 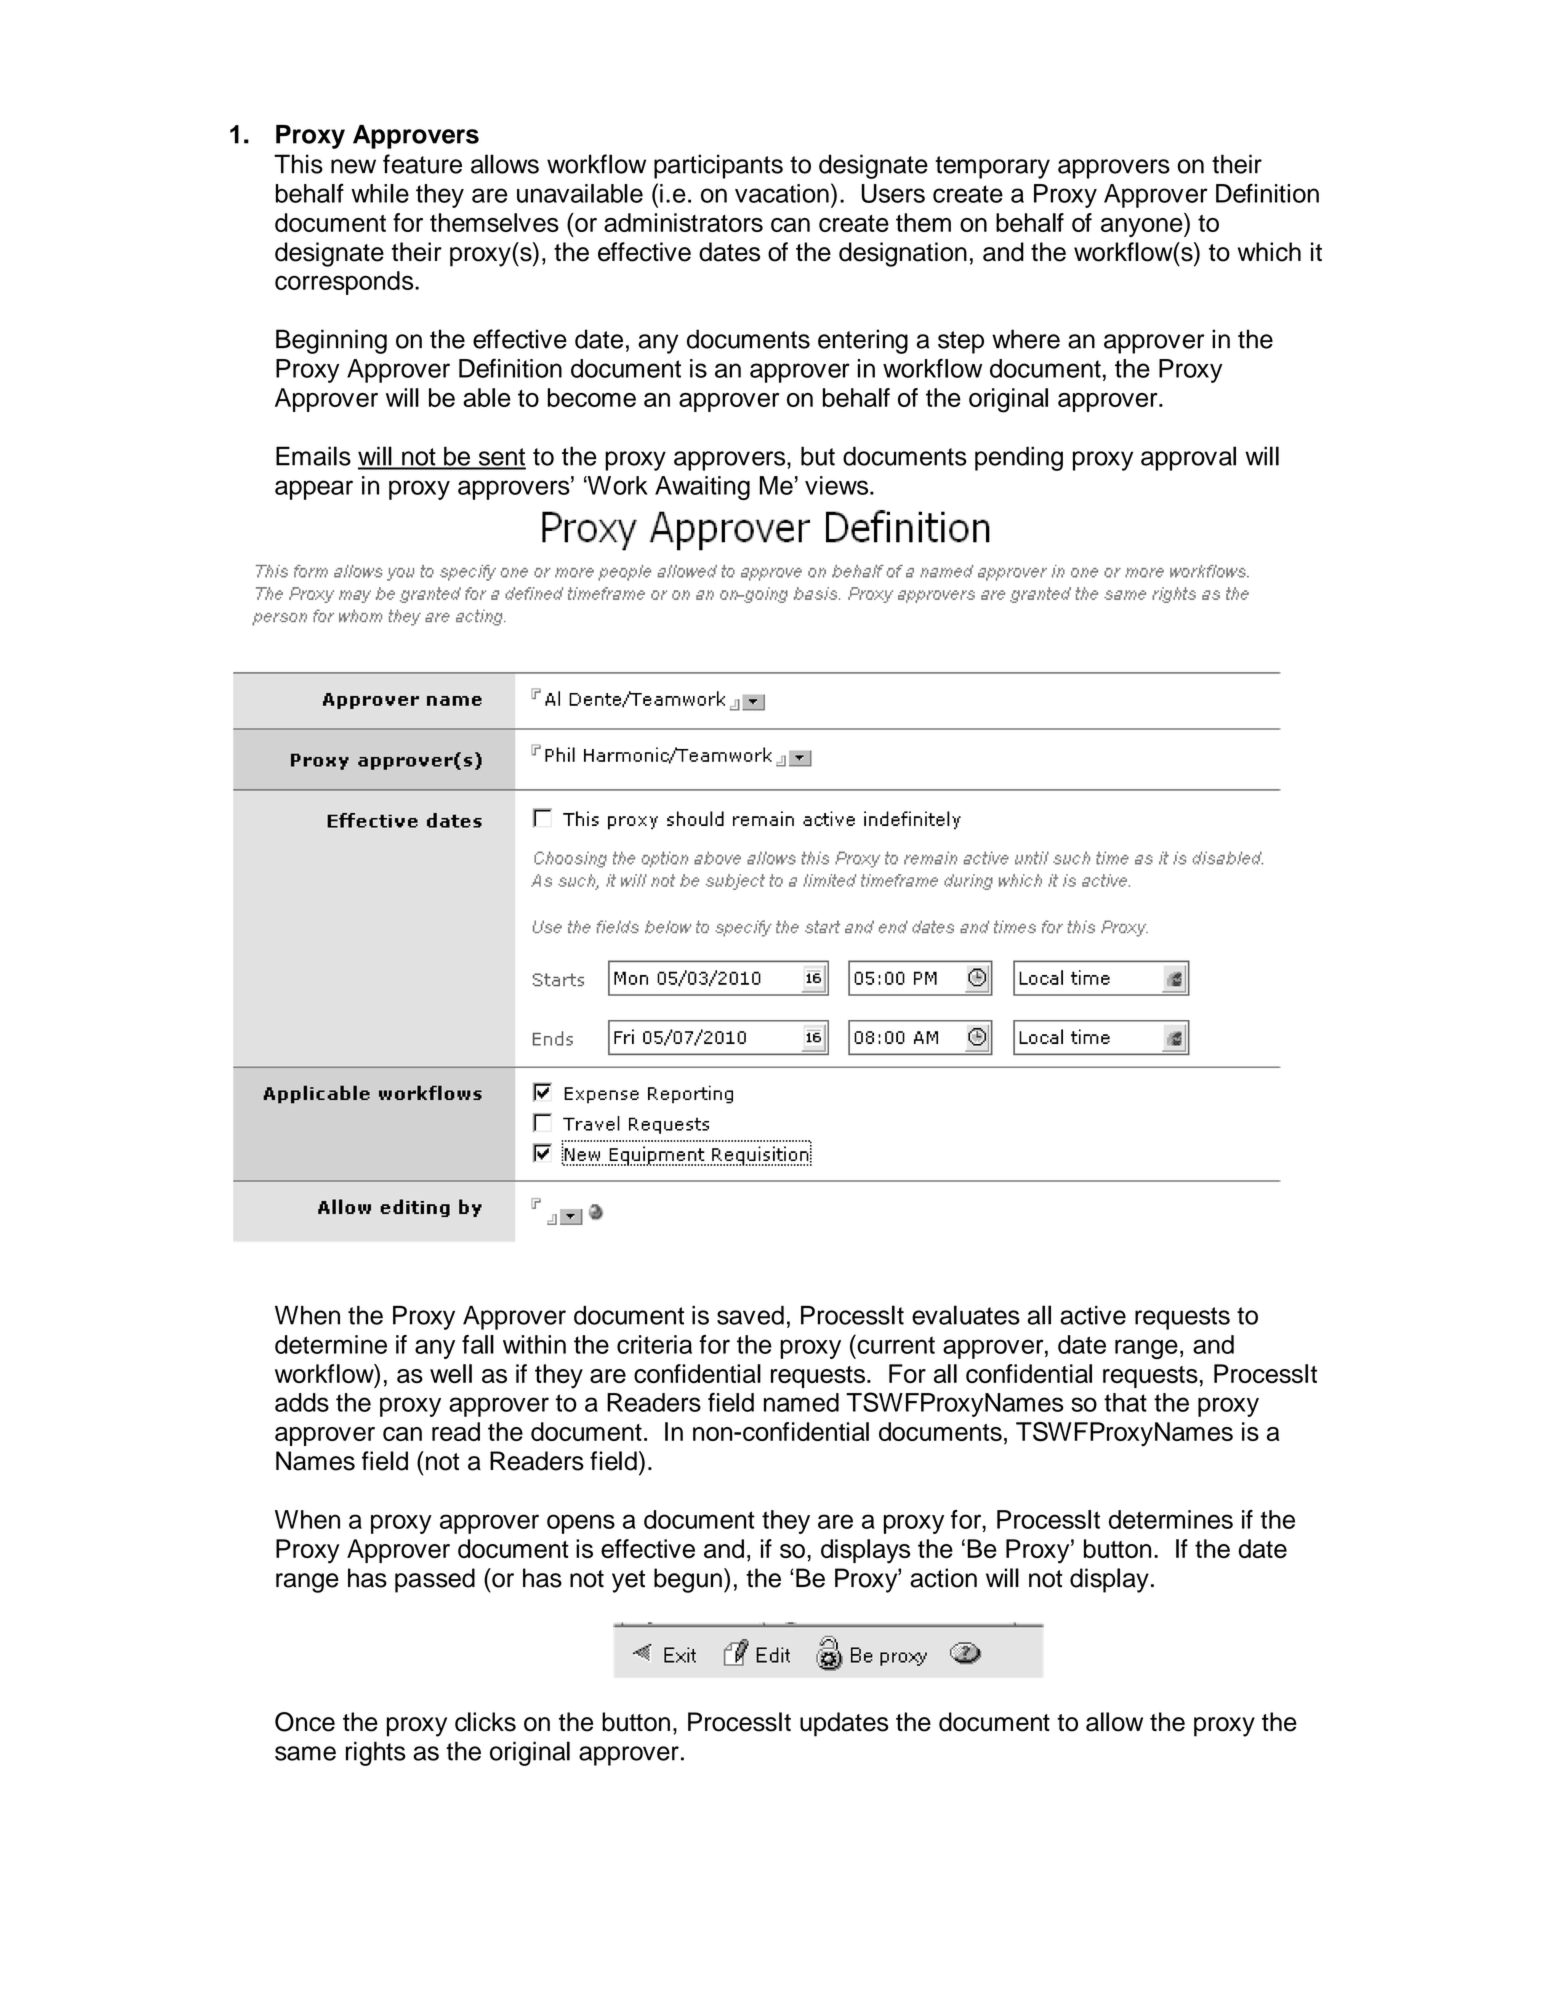 What do you see at coordinates (1093, 1315) in the screenshot?
I see `active` at bounding box center [1093, 1315].
